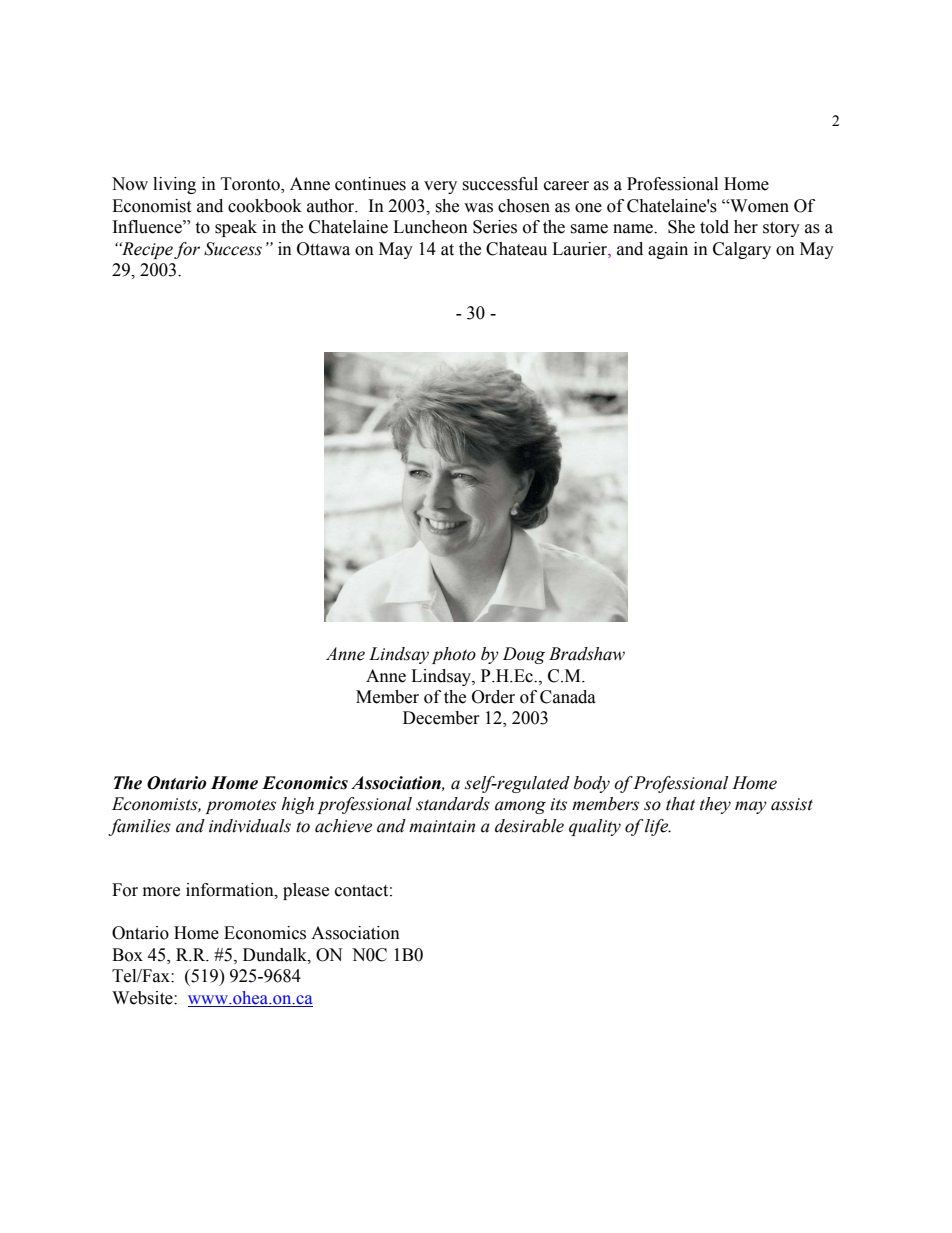  What do you see at coordinates (587, 654) in the document?
I see `Bradshaw` at bounding box center [587, 654].
